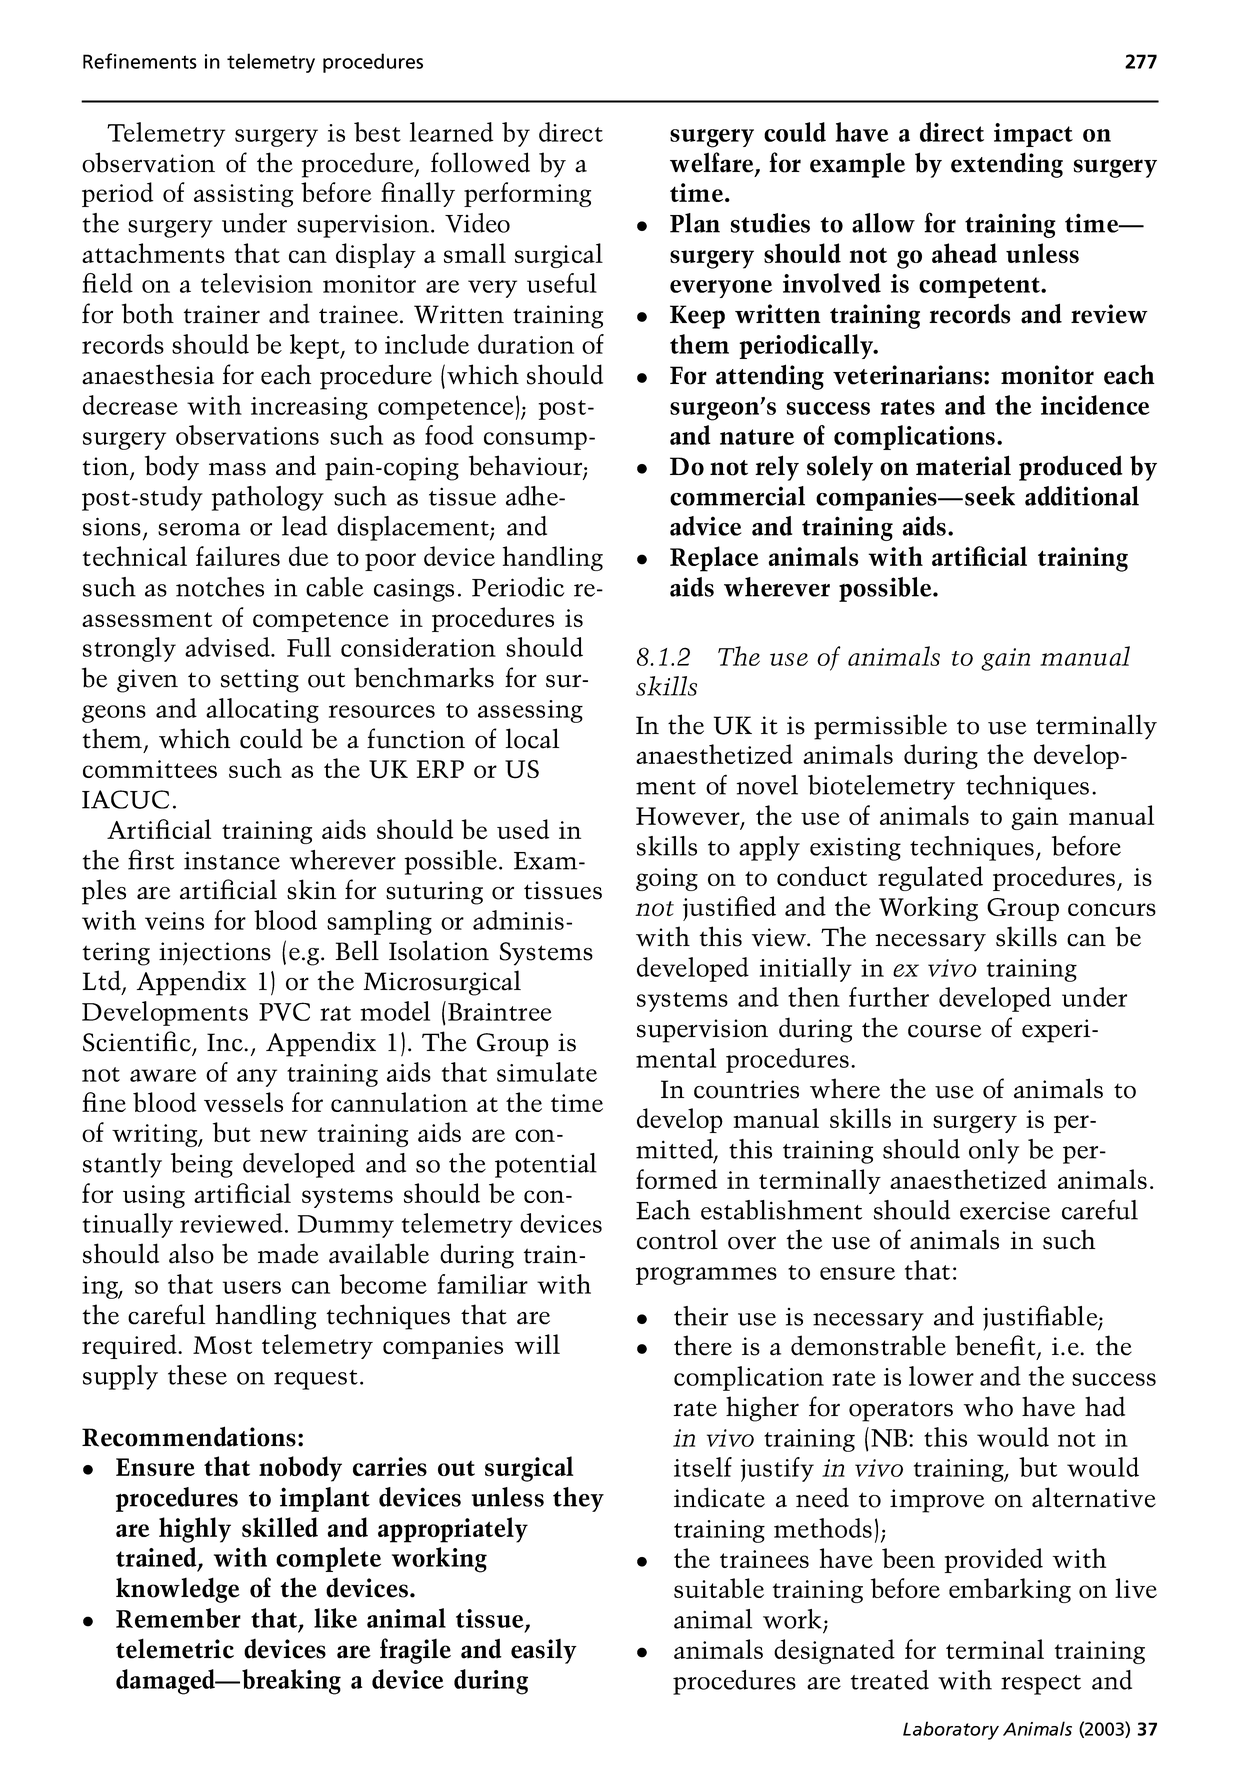  What do you see at coordinates (178, 1618) in the page?
I see `Remember` at bounding box center [178, 1618].
